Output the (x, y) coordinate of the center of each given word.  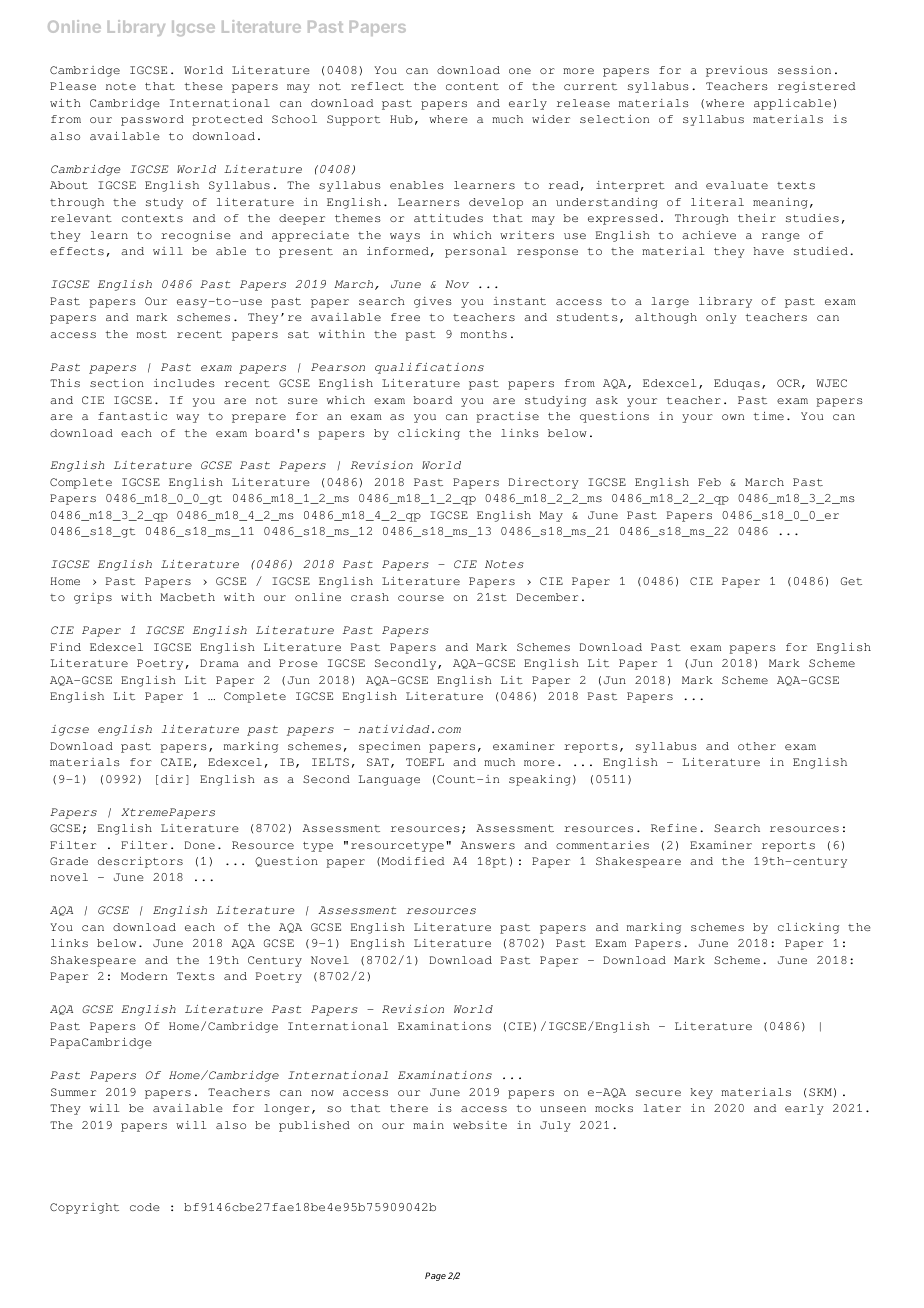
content (472, 86)
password (152, 120)
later (662, 1108)
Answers (488, 845)
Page (435, 1276)
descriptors (140, 862)
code (145, 1207)
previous (737, 71)
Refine (674, 828)
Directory (544, 483)
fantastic (132, 416)
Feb (709, 482)
